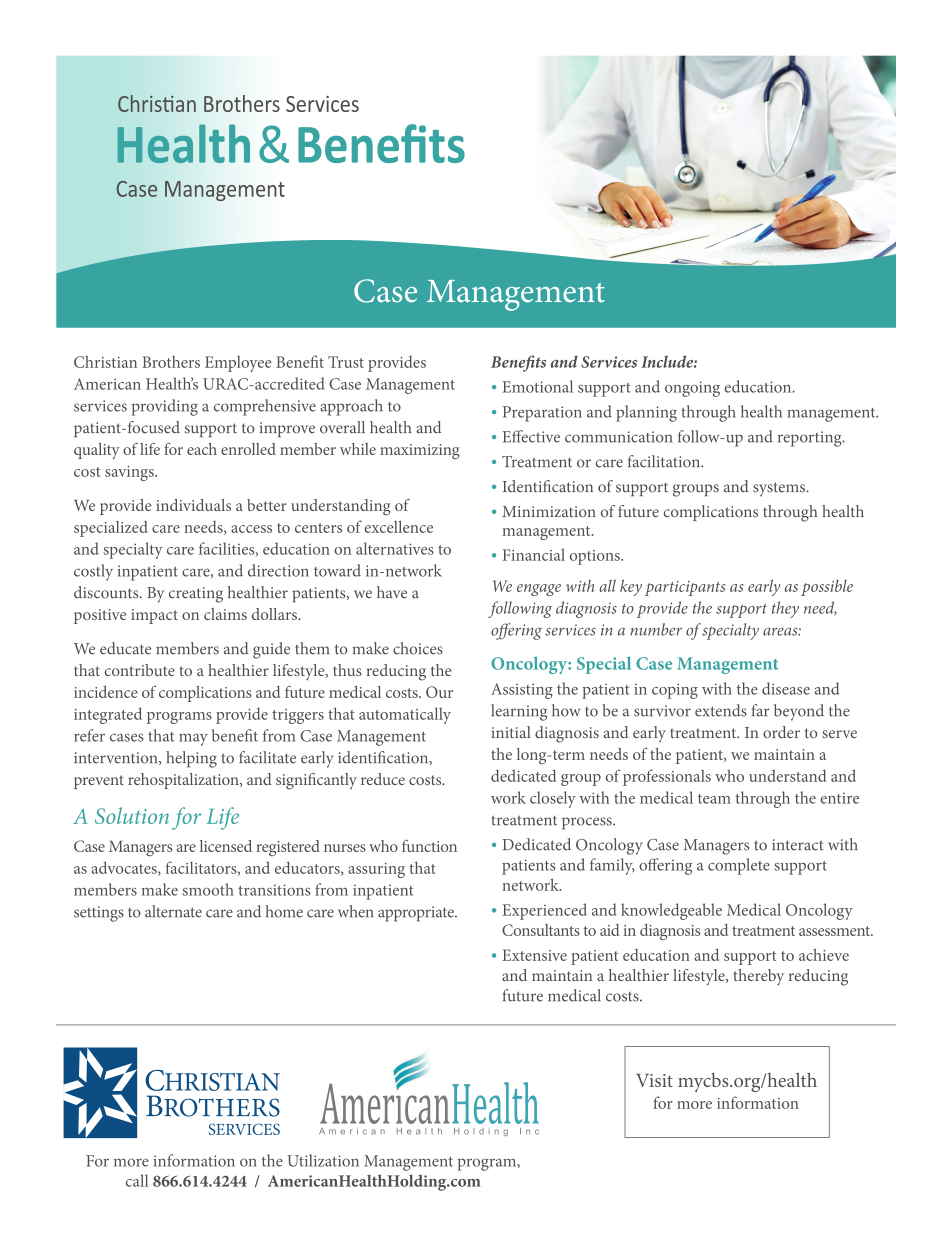  What do you see at coordinates (534, 955) in the screenshot?
I see `Extensive` at bounding box center [534, 955].
